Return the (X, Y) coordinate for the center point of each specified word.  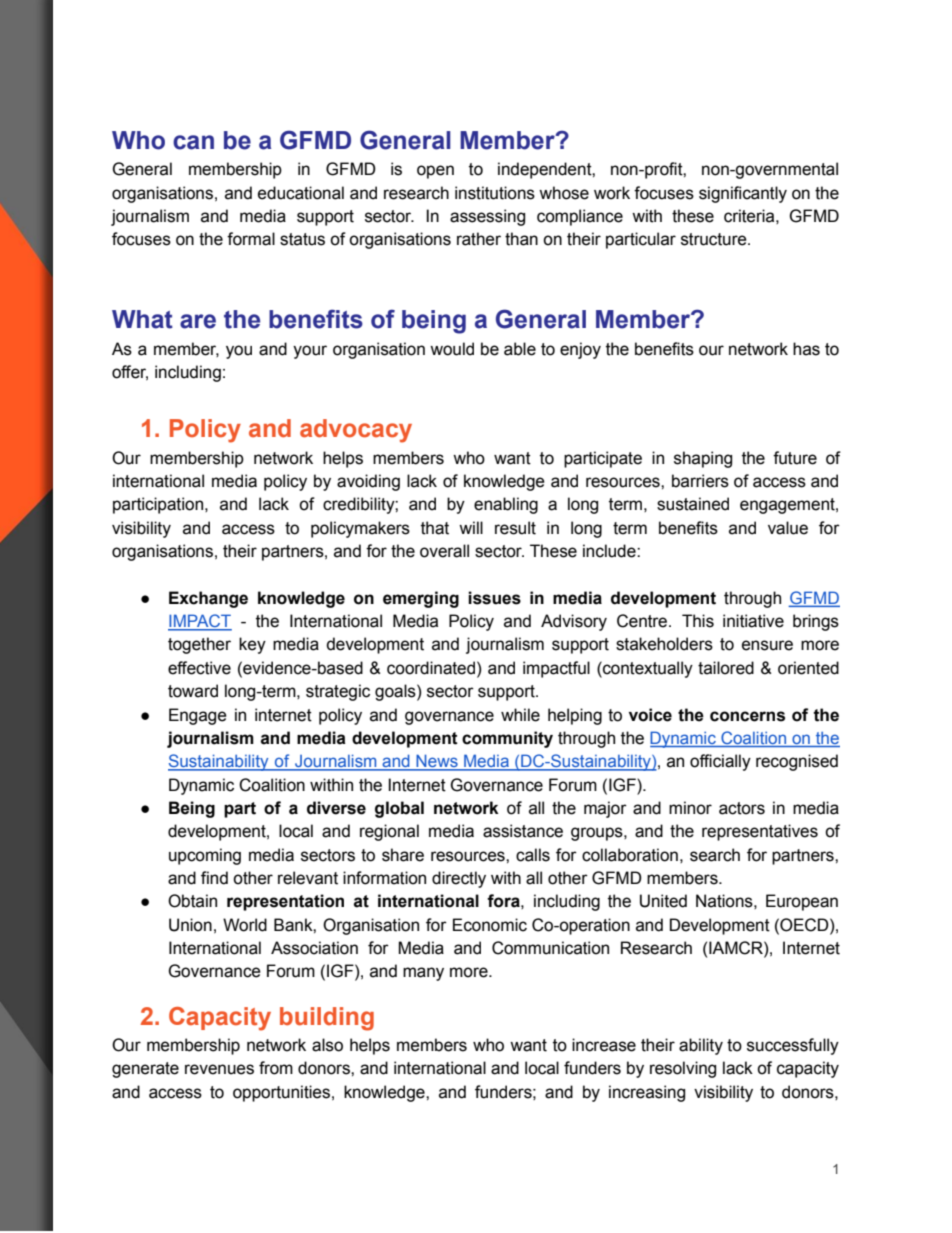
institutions (495, 193)
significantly (743, 194)
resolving (683, 1069)
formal (251, 239)
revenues (219, 1069)
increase (604, 1045)
